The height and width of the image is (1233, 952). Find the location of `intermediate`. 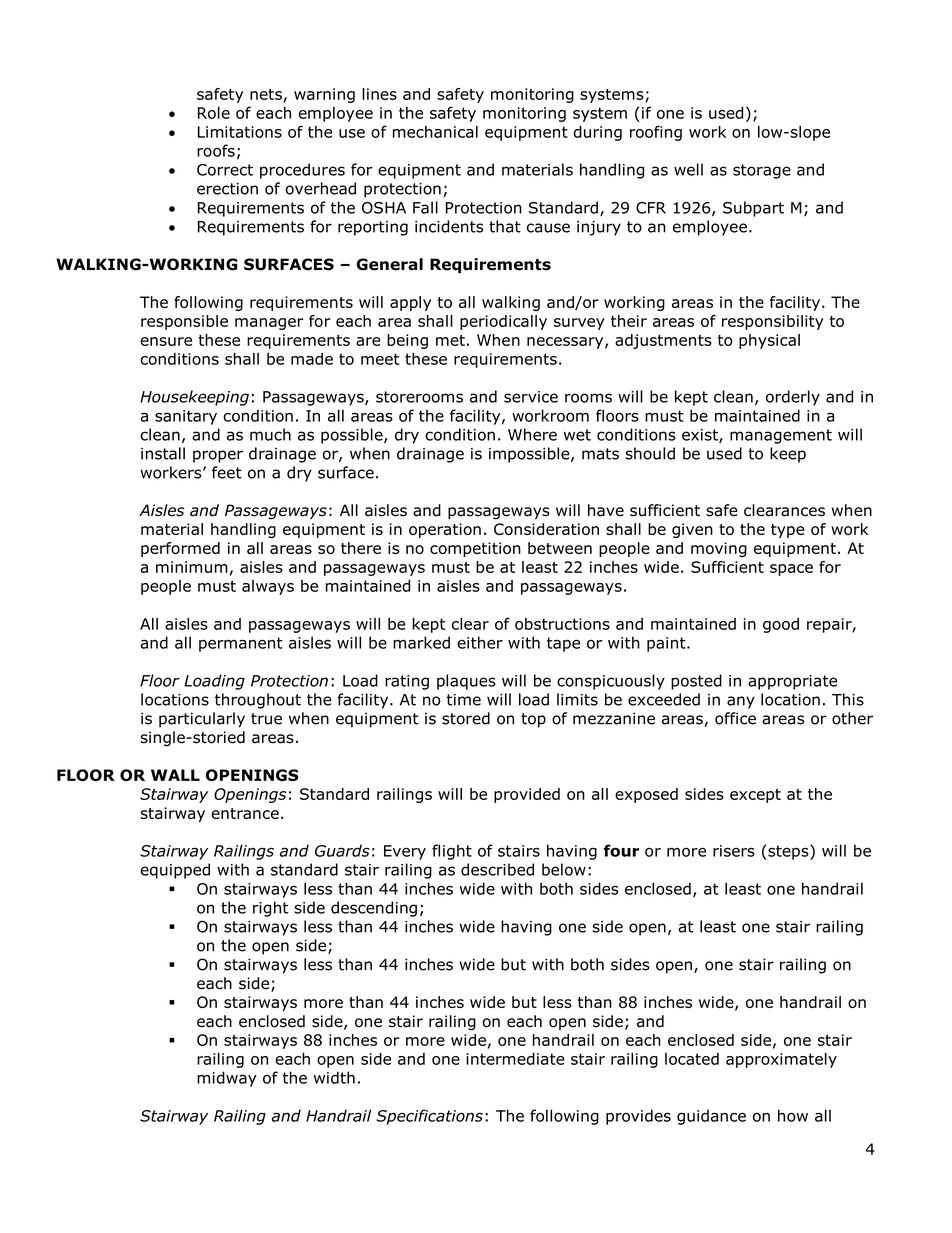

intermediate is located at coordinates (515, 1059).
